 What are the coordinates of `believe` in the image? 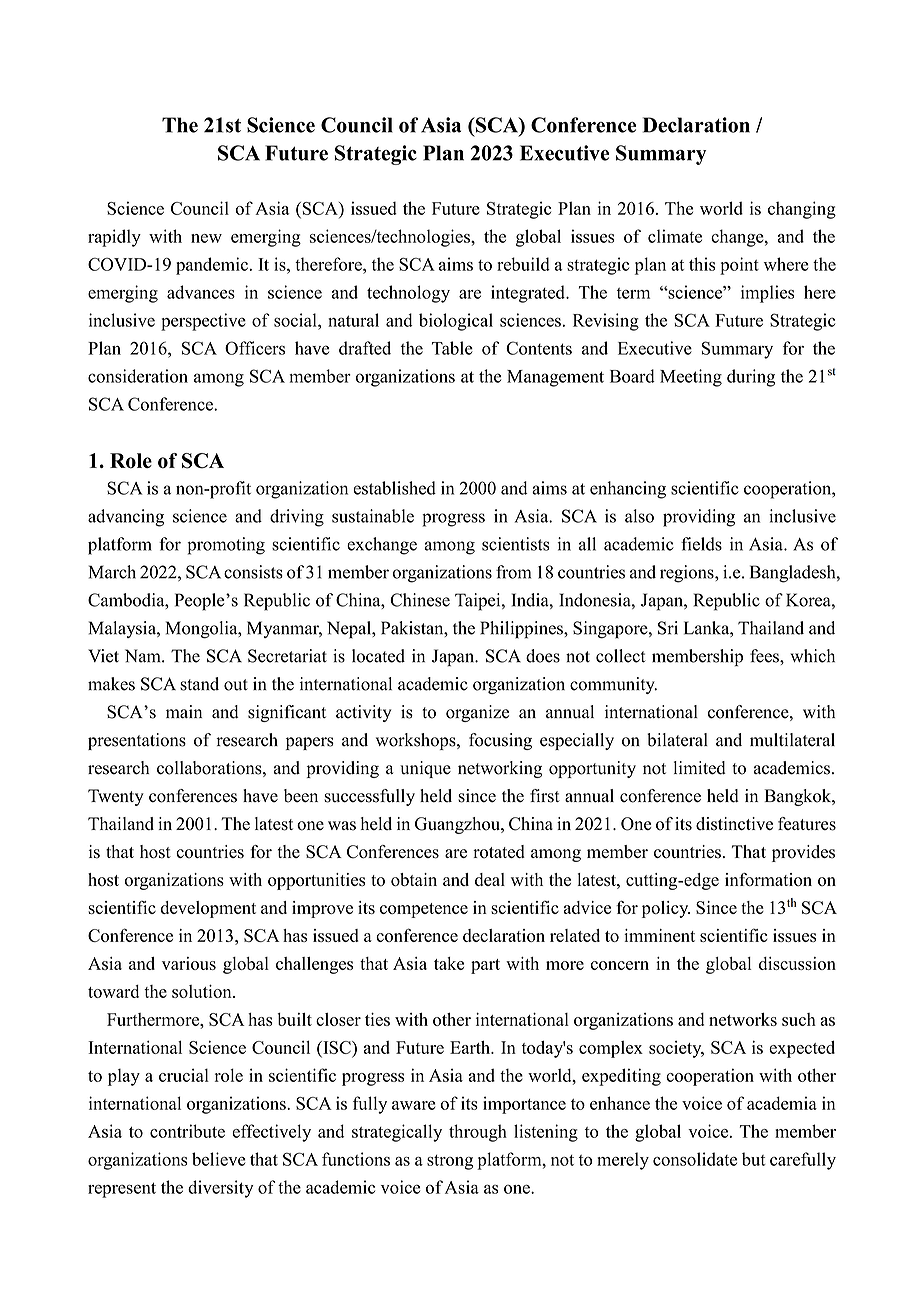 It's located at (219, 1159).
